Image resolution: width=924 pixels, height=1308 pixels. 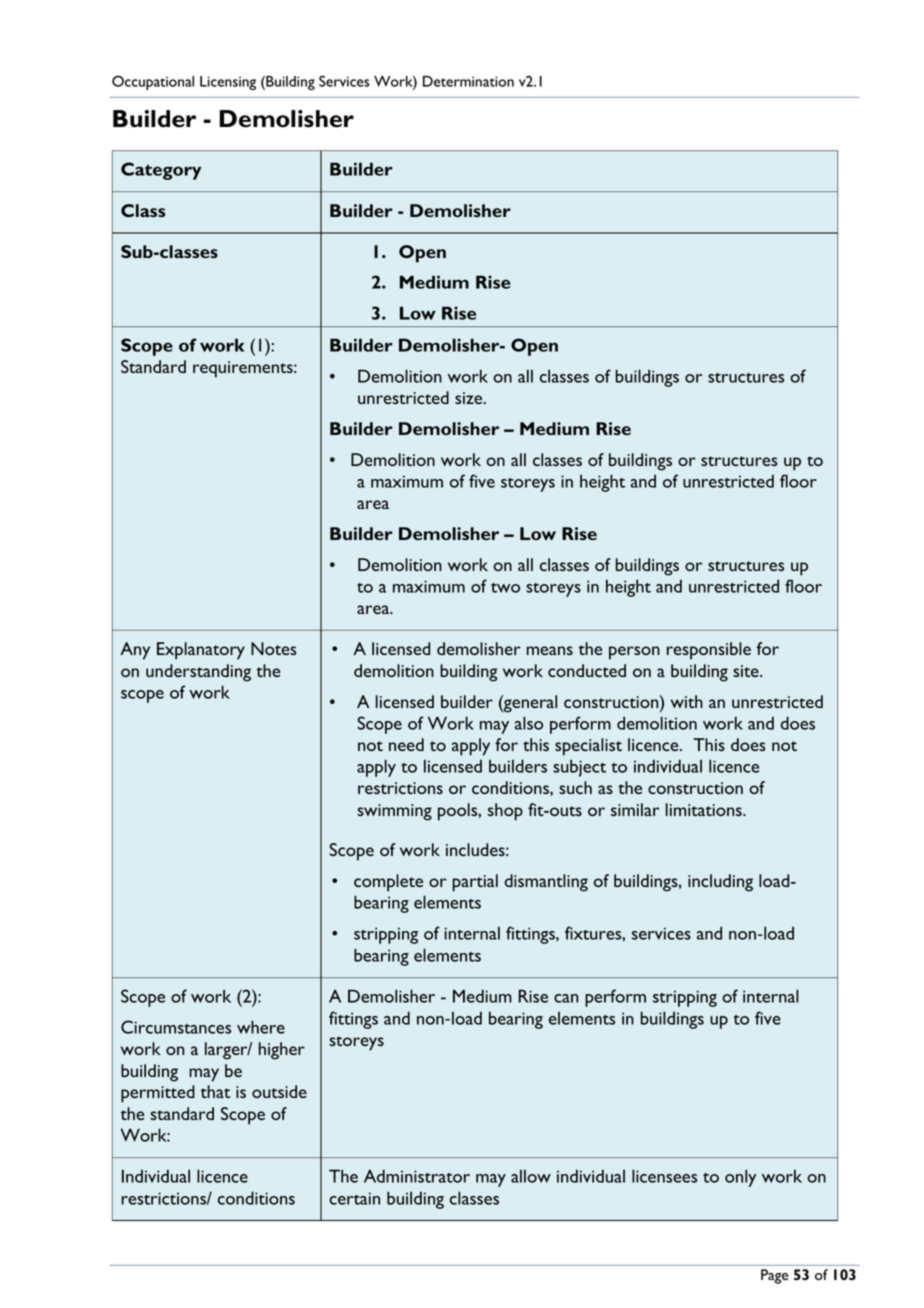 What do you see at coordinates (198, 673) in the page?
I see `understanding` at bounding box center [198, 673].
